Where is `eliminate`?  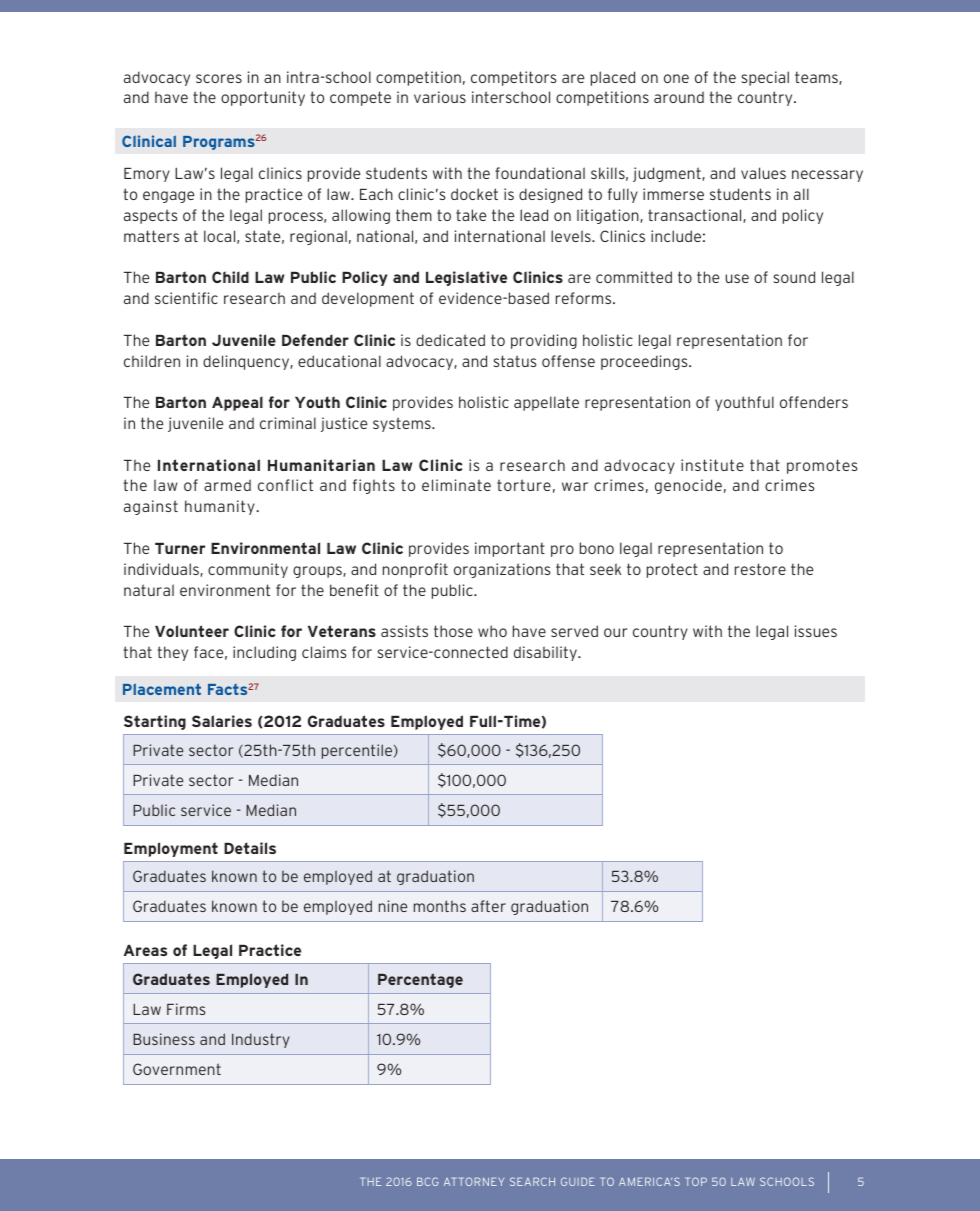
eliminate is located at coordinates (456, 485).
